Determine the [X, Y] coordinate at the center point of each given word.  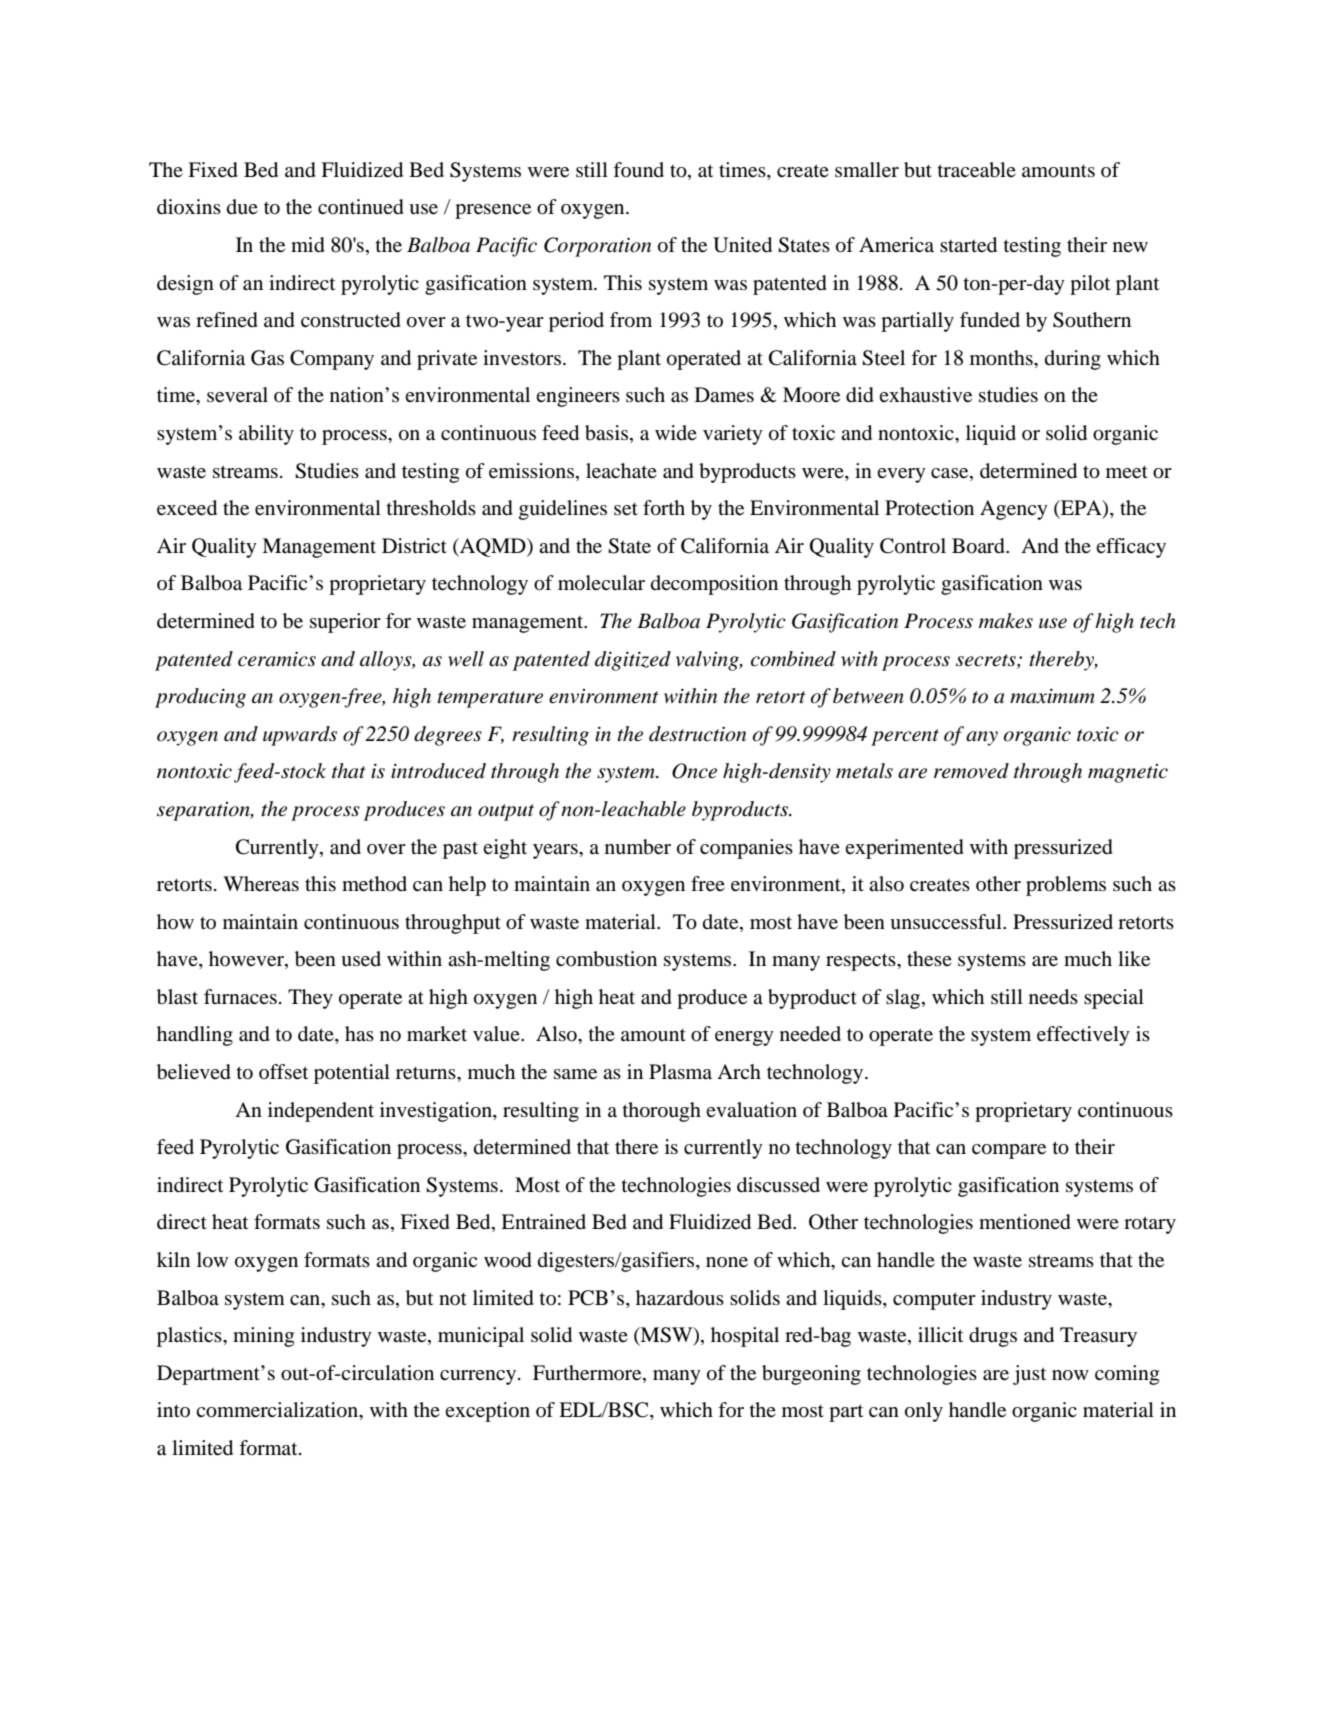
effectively [1083, 1036]
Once [694, 771]
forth [664, 508]
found [638, 169]
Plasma [680, 1071]
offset [283, 1072]
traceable [977, 170]
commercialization [278, 1411]
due [242, 207]
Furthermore [588, 1373]
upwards [300, 736]
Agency [1014, 510]
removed [971, 771]
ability [266, 435]
